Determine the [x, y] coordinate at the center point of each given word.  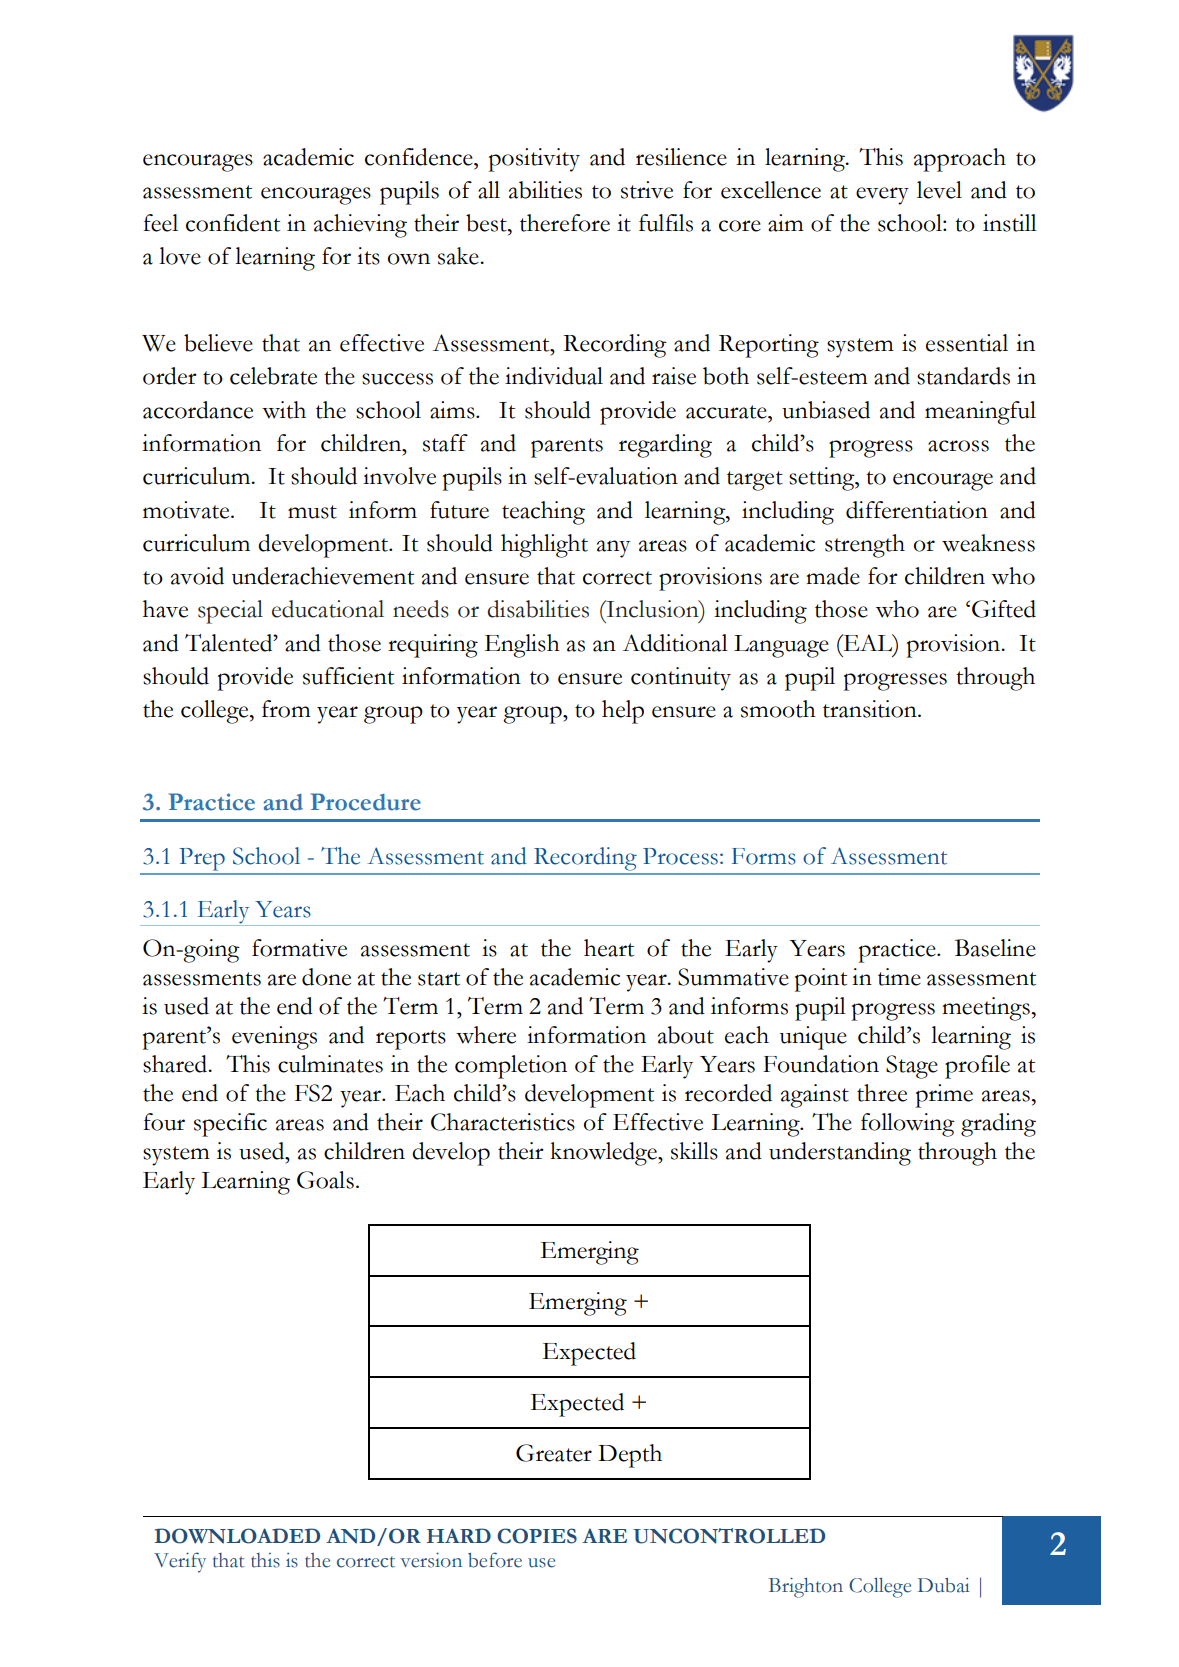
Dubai [944, 1585]
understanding [840, 1154]
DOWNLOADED [237, 1536]
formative [299, 948]
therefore [565, 223]
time [899, 977]
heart [609, 948]
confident [233, 223]
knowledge [605, 1154]
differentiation [917, 510]
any [613, 549]
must [312, 512]
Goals [325, 1180]
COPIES [537, 1536]
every [882, 196]
